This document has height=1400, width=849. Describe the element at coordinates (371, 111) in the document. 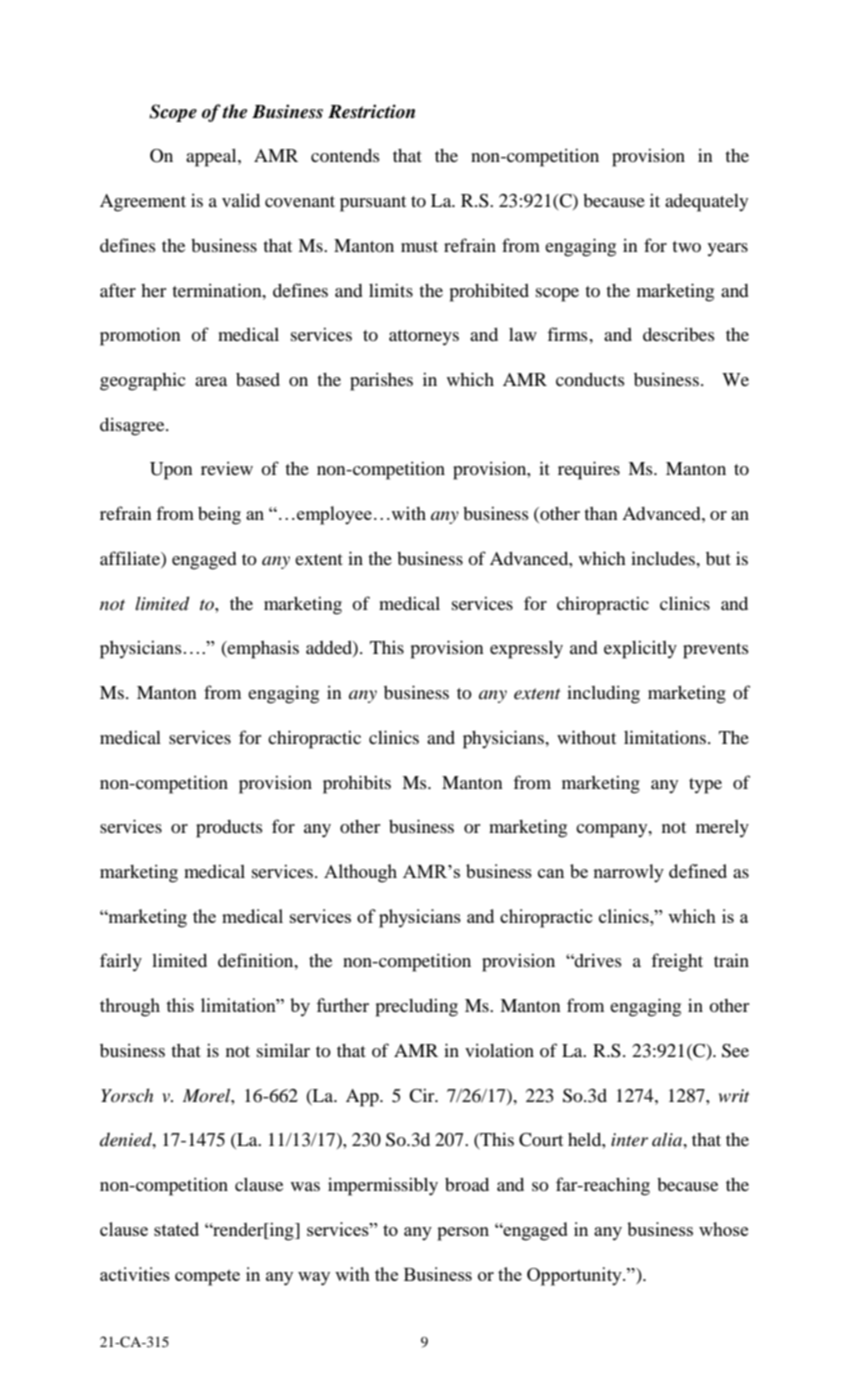

I see `Restriction` at that location.
